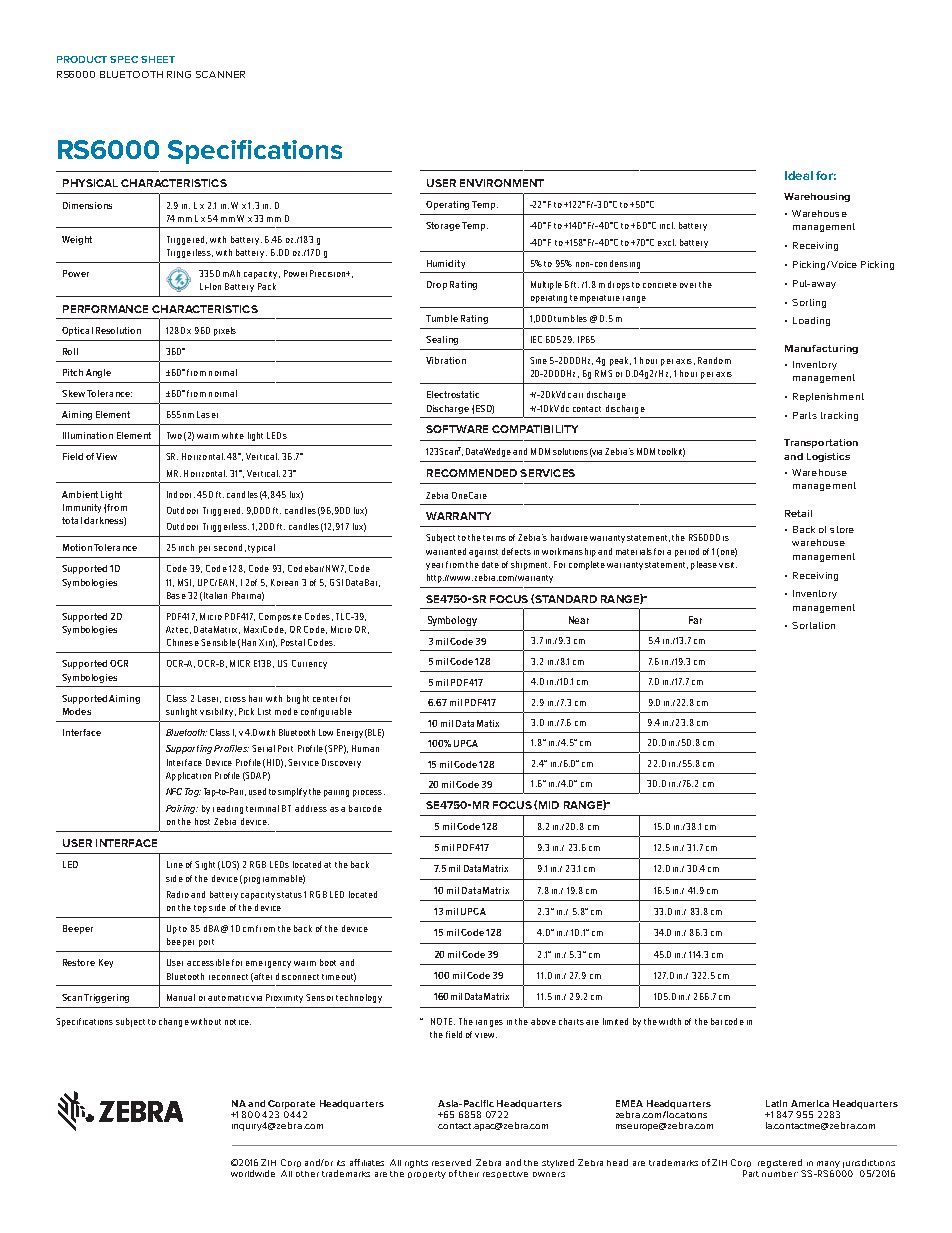 Image resolution: width=952 pixels, height=1233 pixels. I want to click on reserved, so click(451, 1162).
